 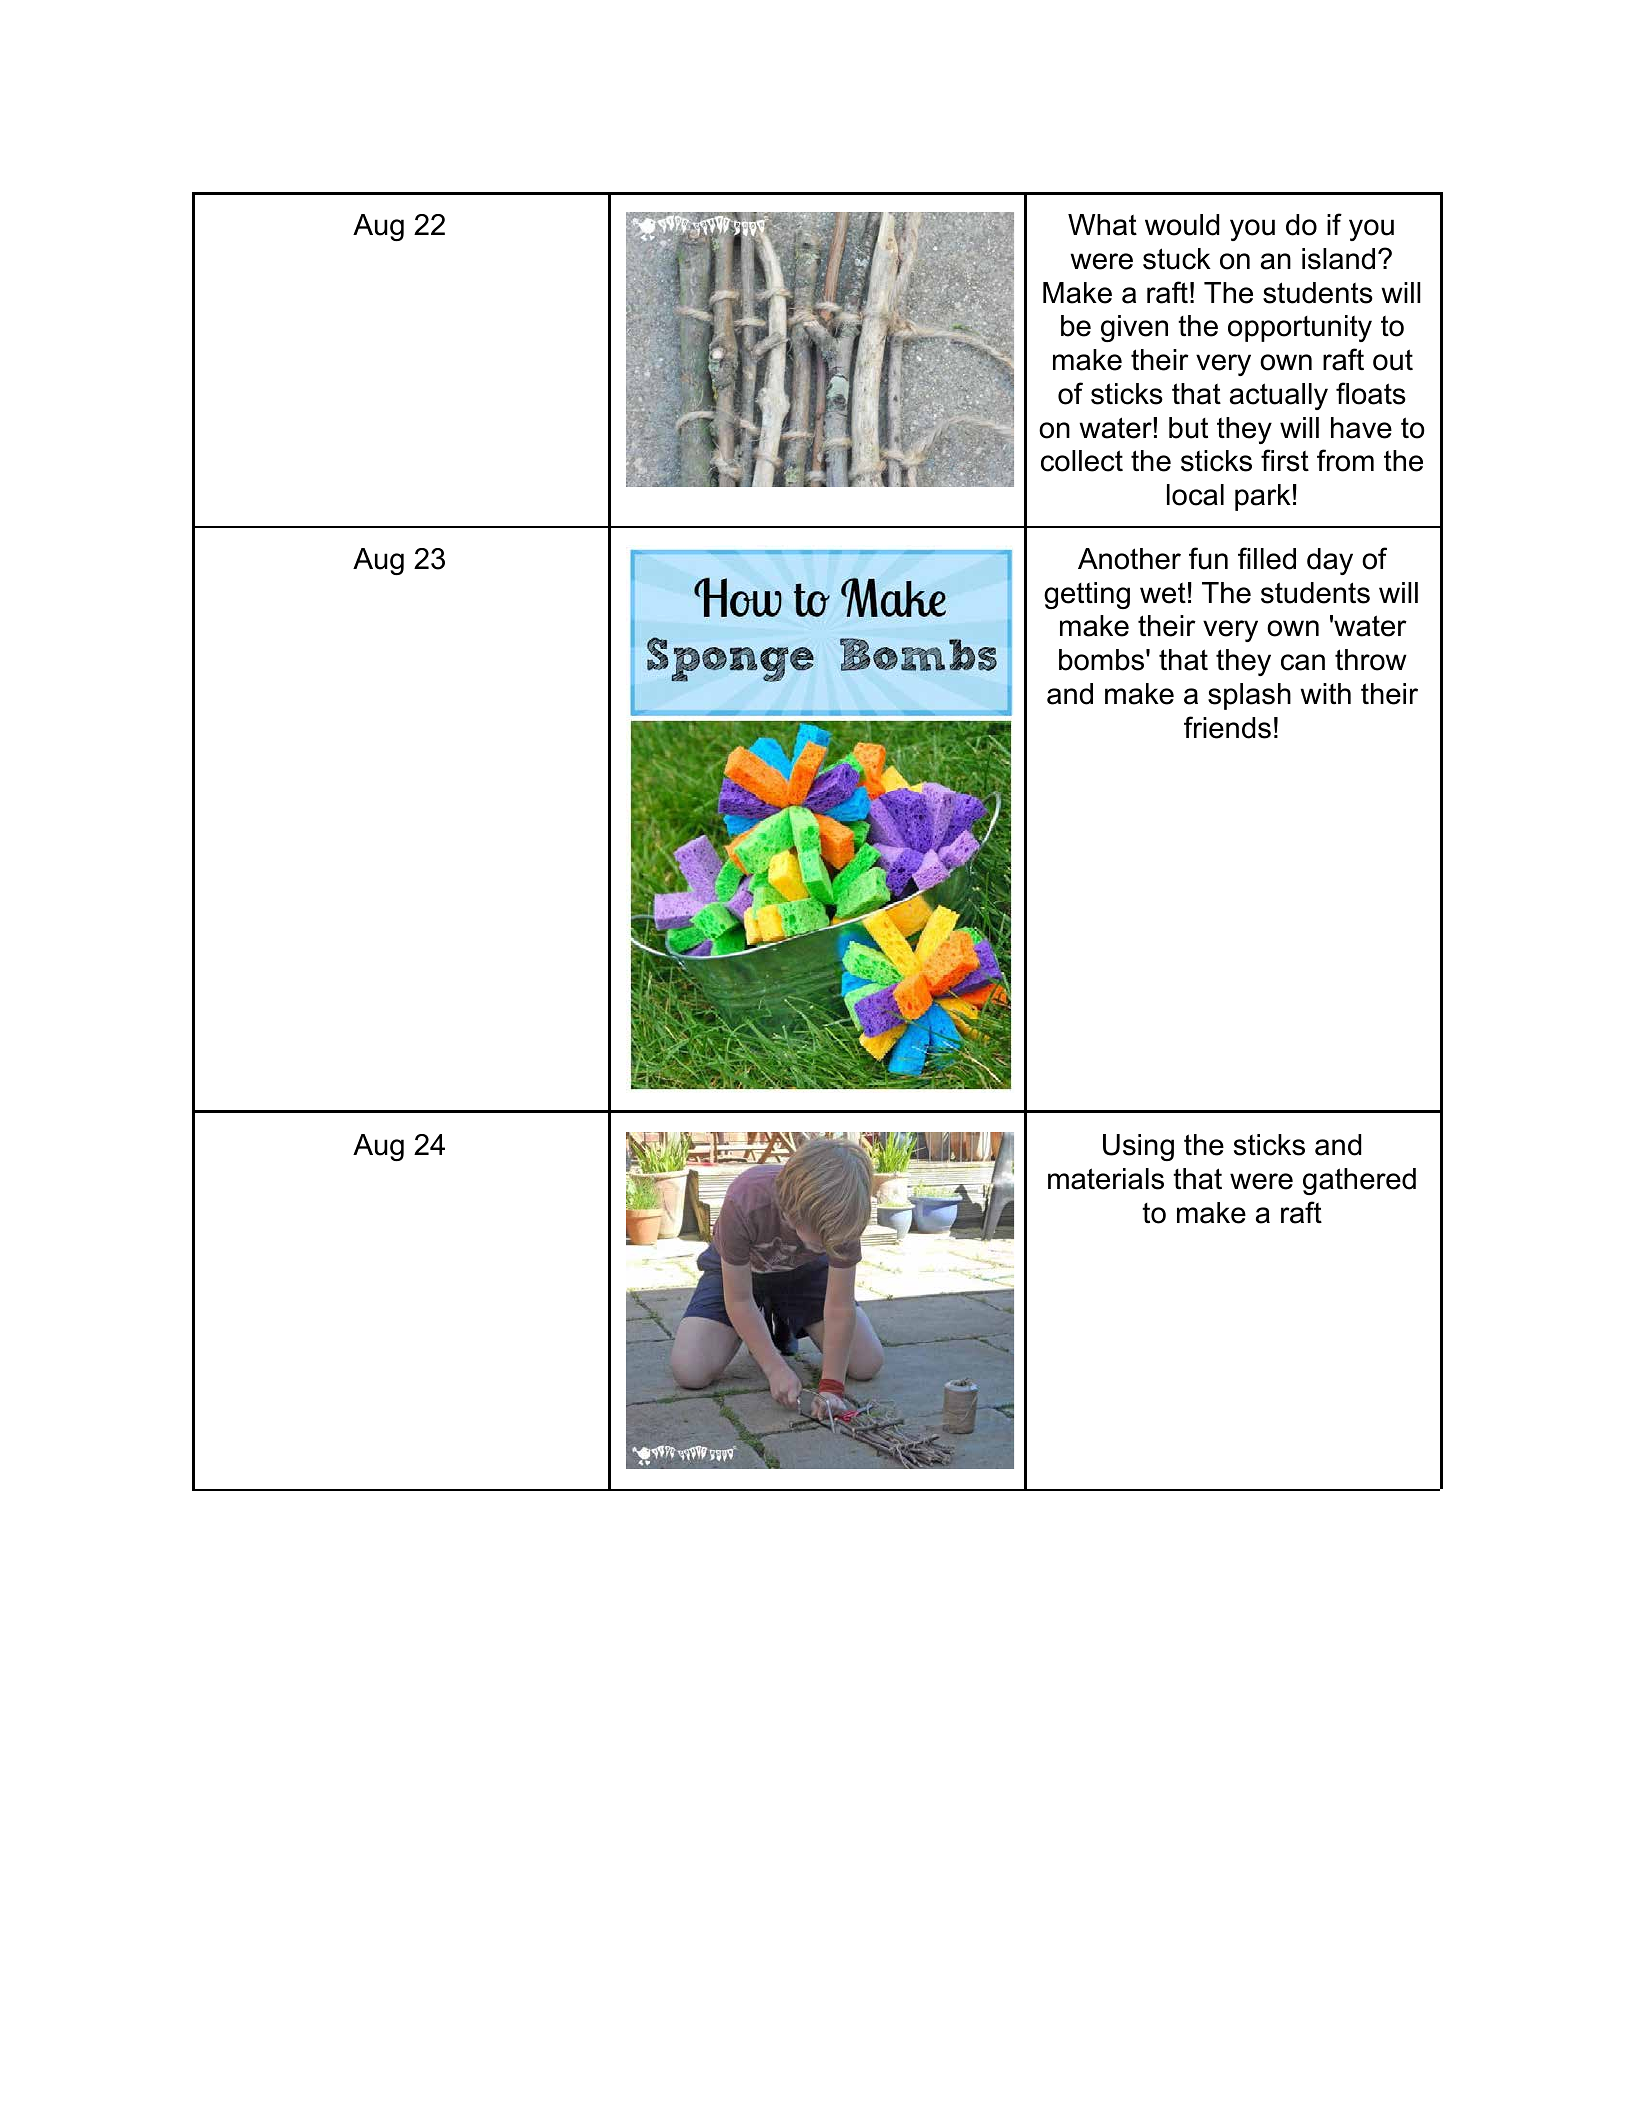 I want to click on splash, so click(x=1249, y=696).
